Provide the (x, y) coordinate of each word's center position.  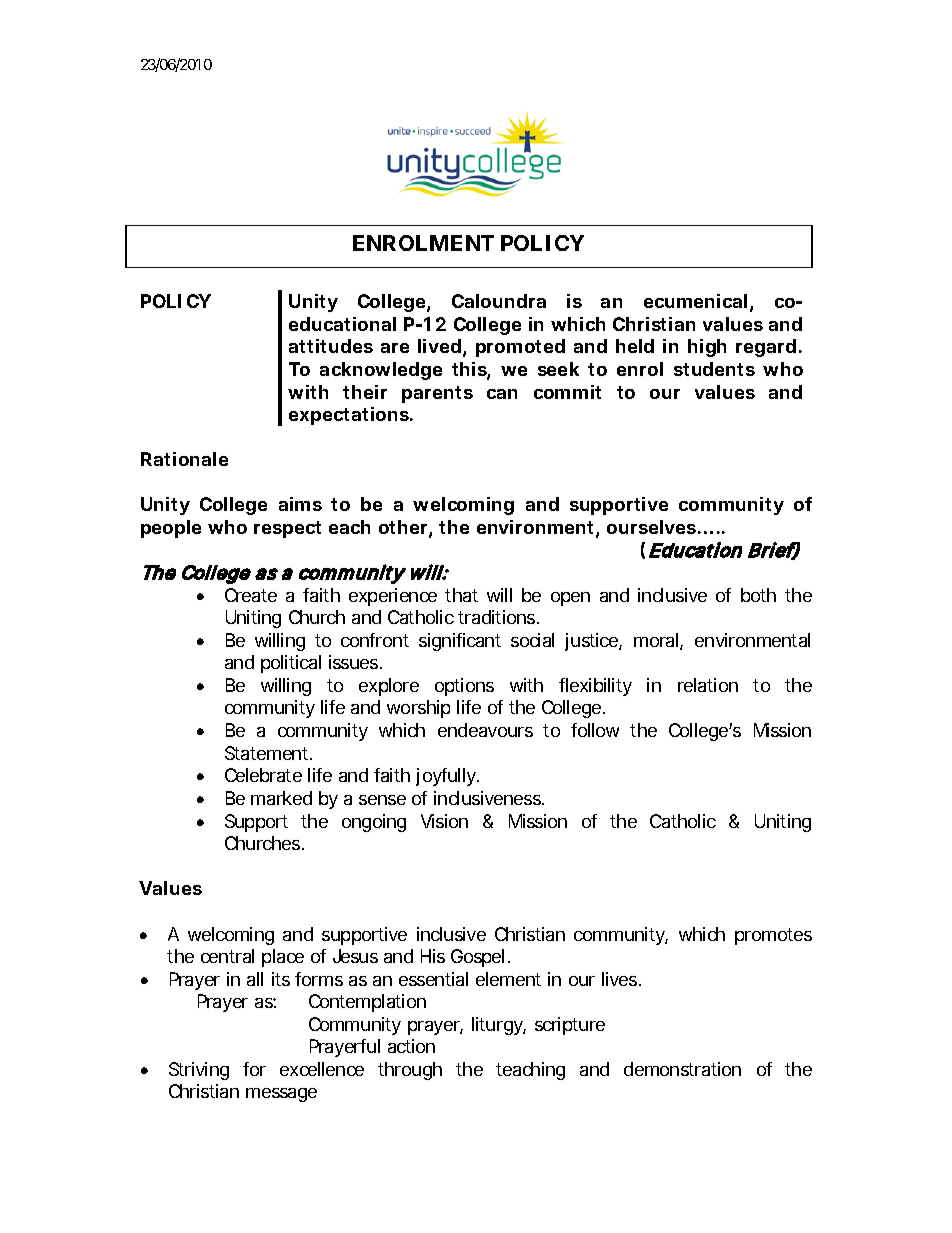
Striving (199, 1071)
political (291, 664)
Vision (444, 821)
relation (708, 685)
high (707, 348)
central (227, 956)
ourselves (651, 527)
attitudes (331, 346)
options (464, 687)
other (404, 528)
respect (287, 529)
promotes (773, 936)
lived (439, 346)
